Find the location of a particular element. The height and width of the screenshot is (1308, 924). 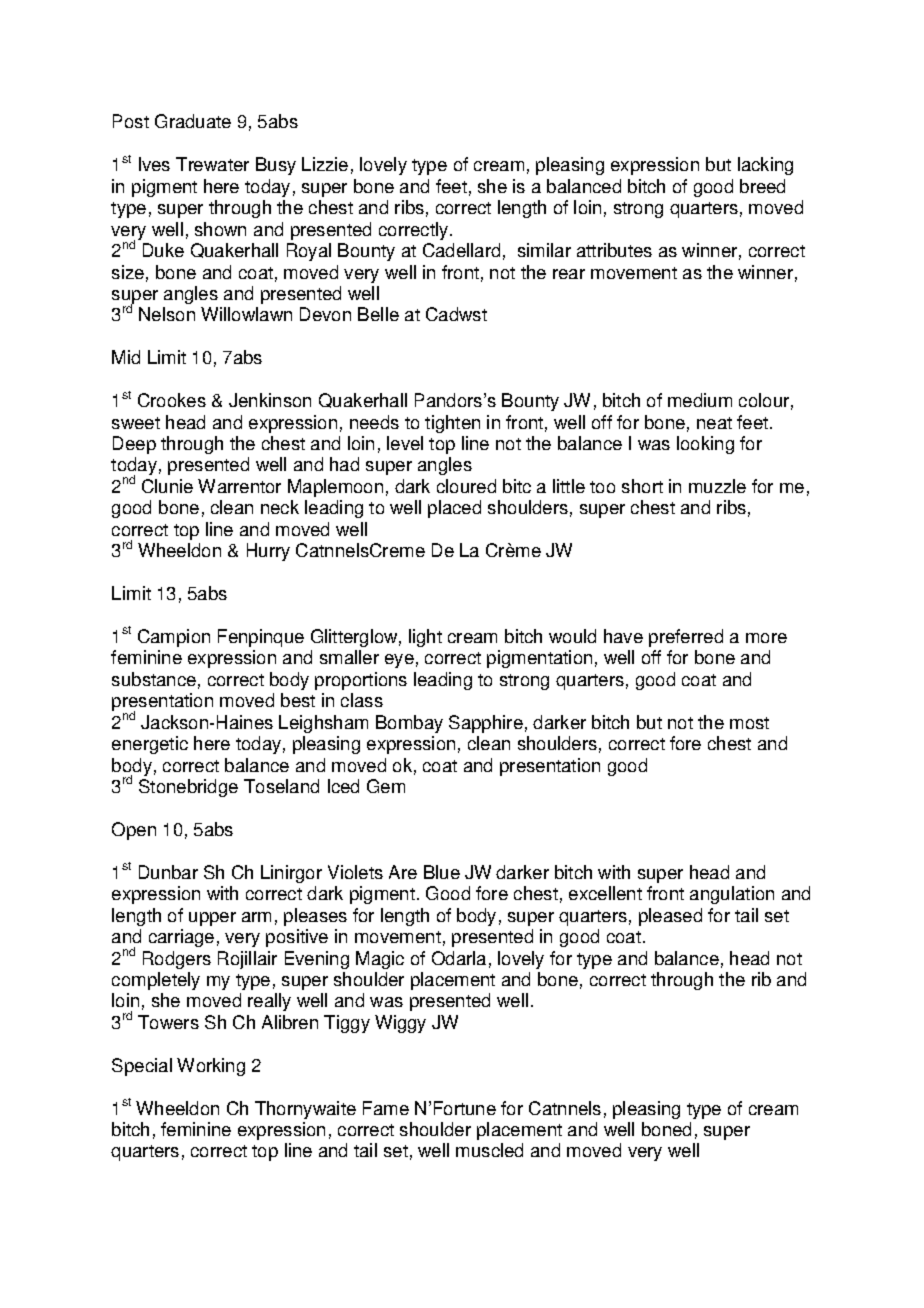

Campion is located at coordinates (174, 638).
